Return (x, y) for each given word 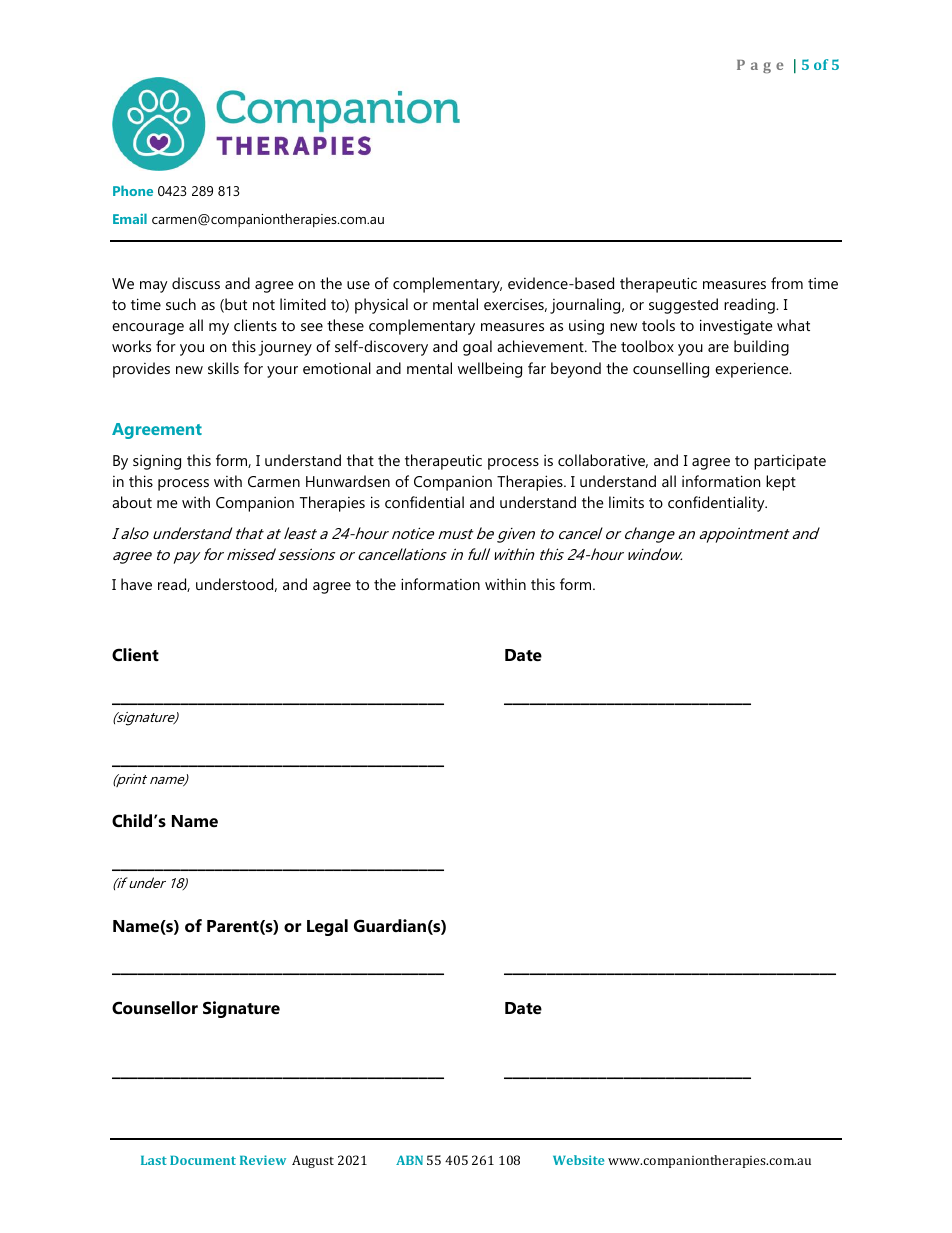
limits (626, 502)
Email (130, 218)
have (136, 584)
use (358, 285)
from (787, 283)
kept (781, 483)
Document (203, 1160)
